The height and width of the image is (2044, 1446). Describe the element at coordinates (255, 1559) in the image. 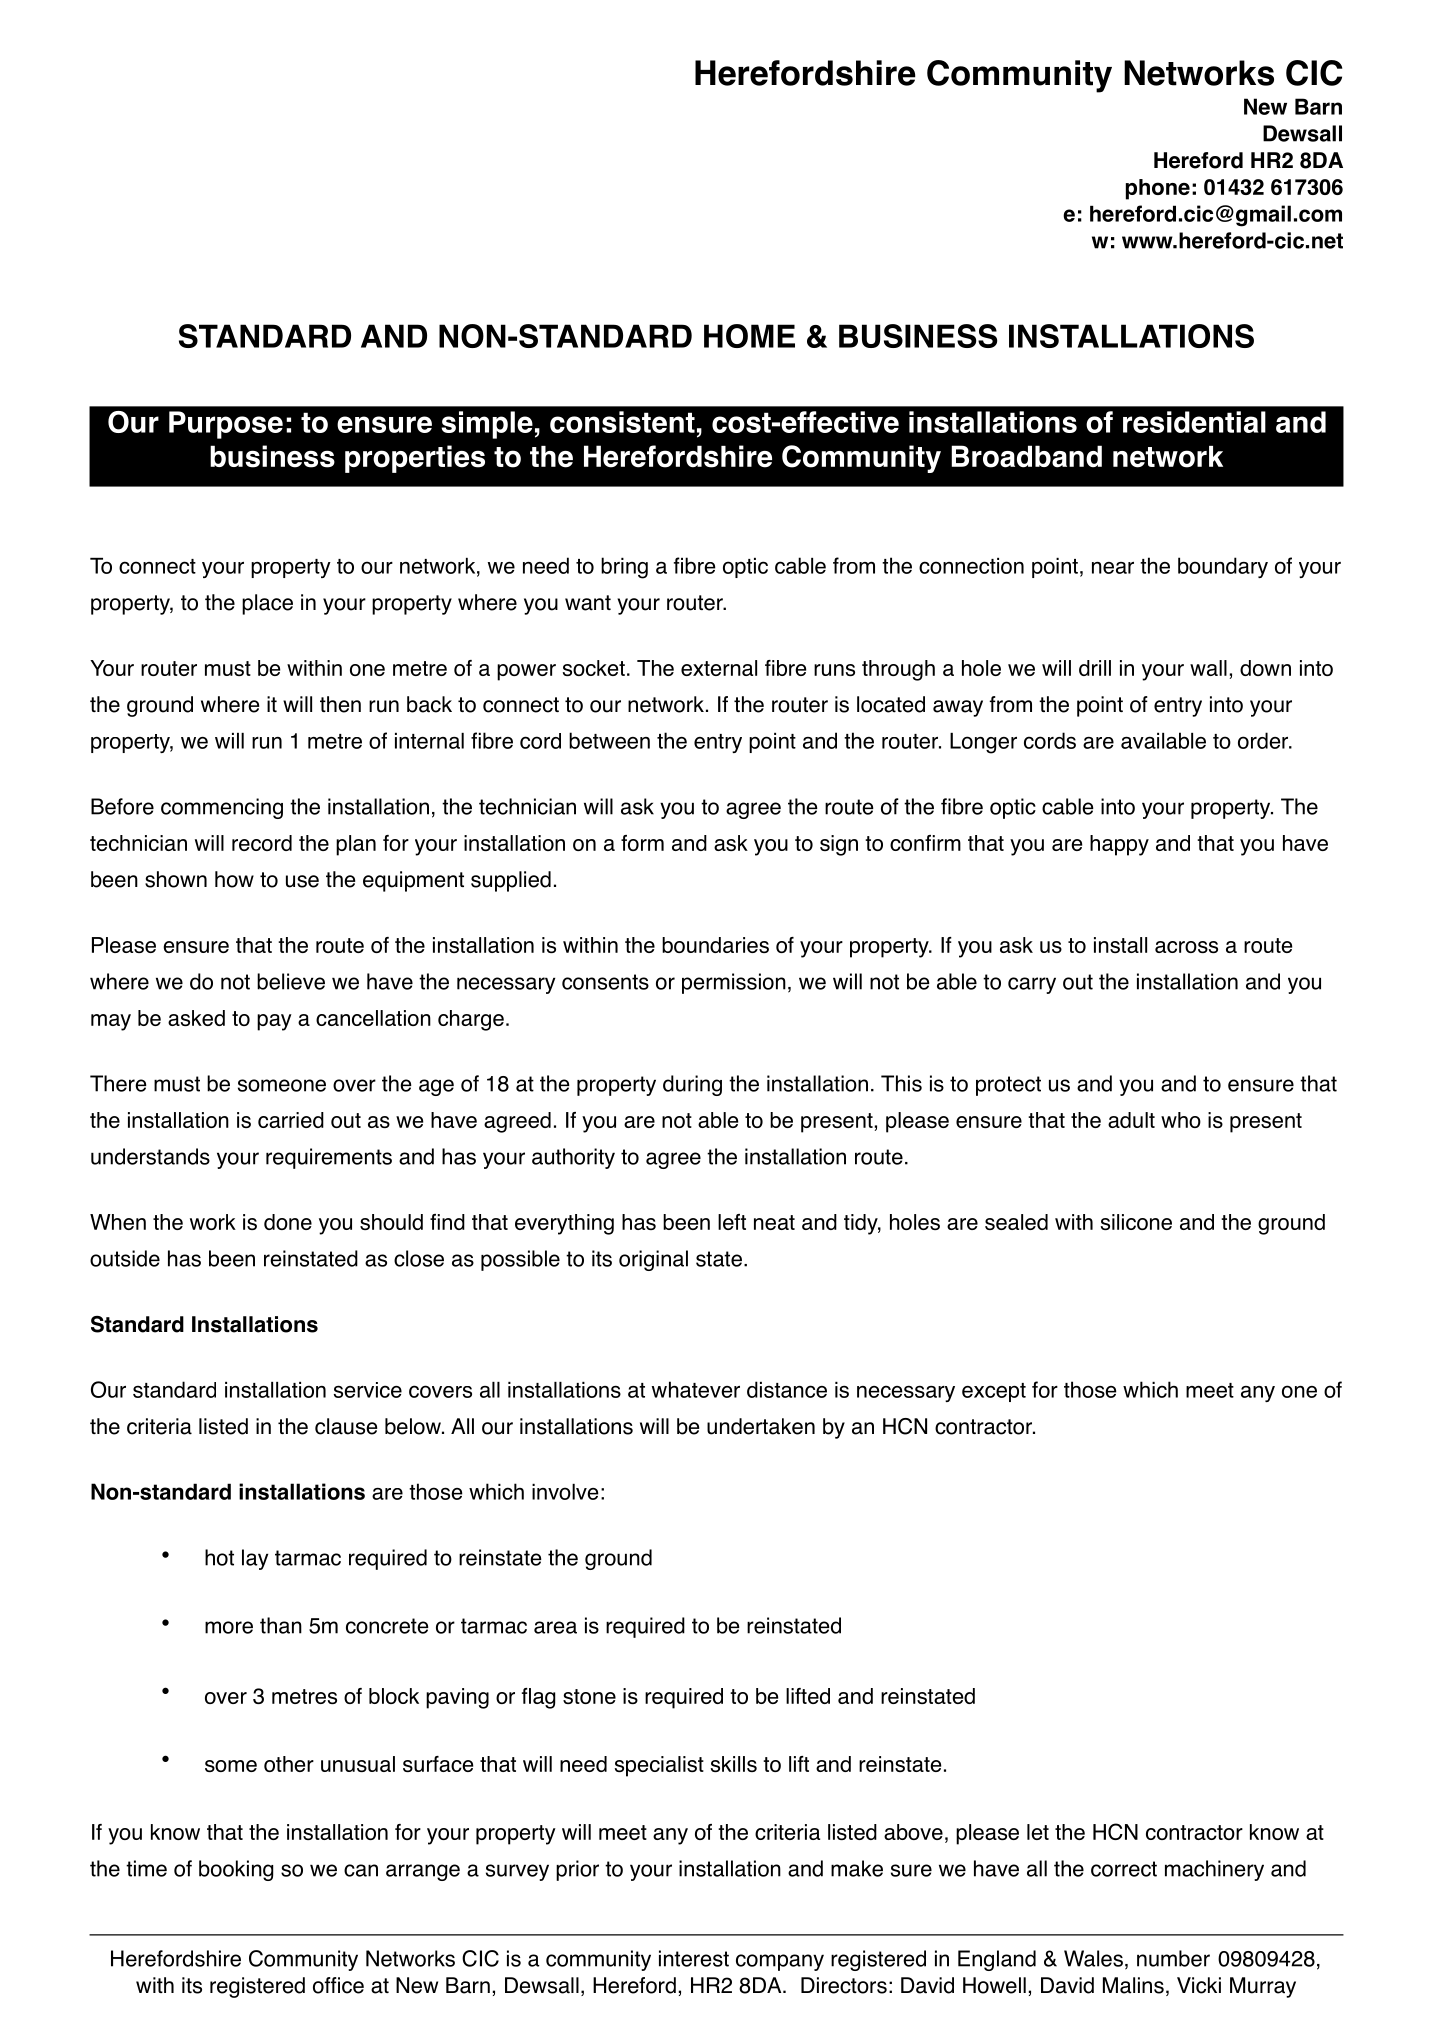

I see `lay` at that location.
